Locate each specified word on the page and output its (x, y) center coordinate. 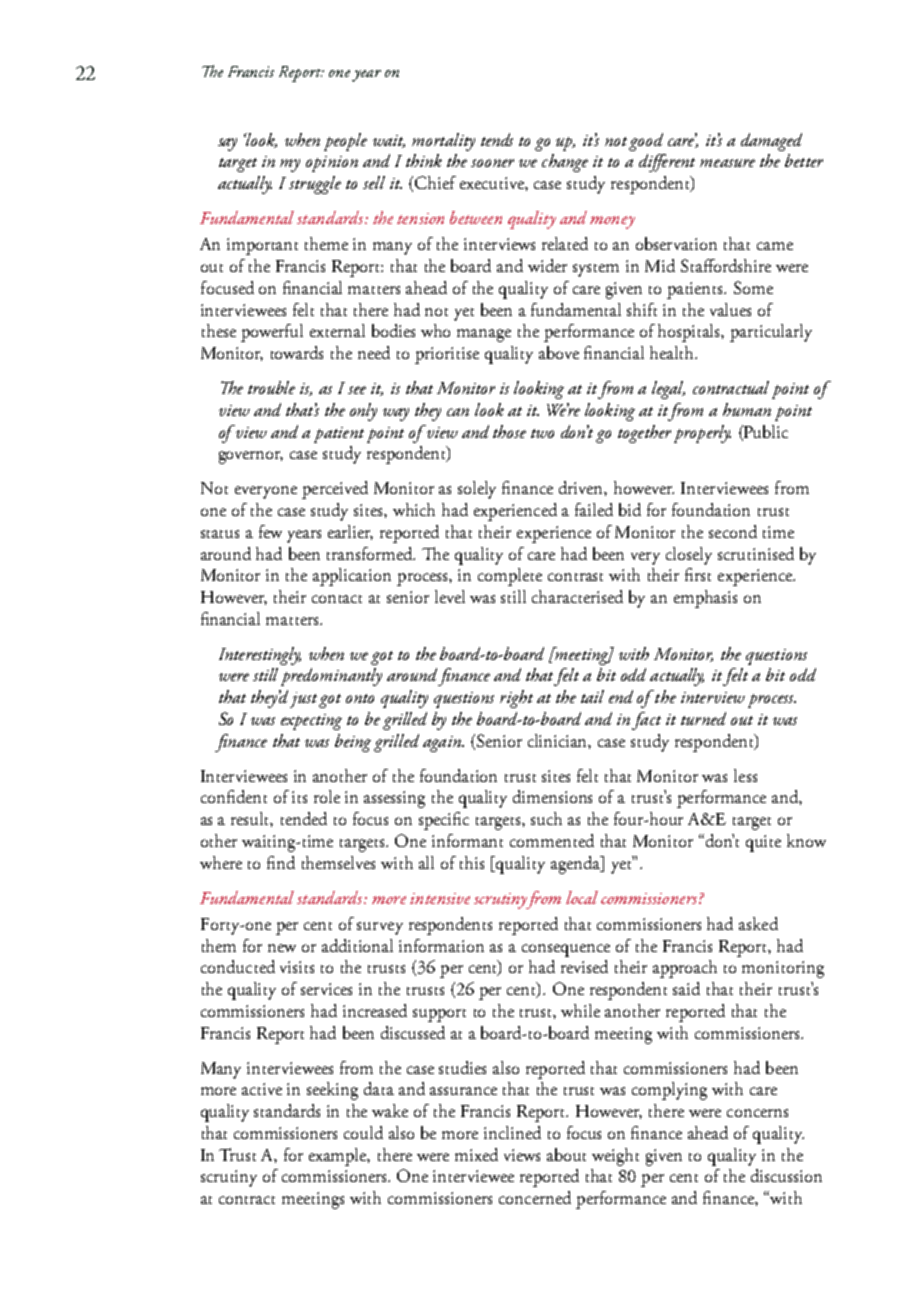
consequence (566, 950)
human (747, 409)
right (516, 699)
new (282, 948)
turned (703, 718)
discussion (786, 1175)
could (363, 1132)
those (509, 431)
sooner (492, 163)
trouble (271, 387)
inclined (512, 1132)
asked (758, 923)
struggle (315, 185)
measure (727, 163)
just (305, 700)
